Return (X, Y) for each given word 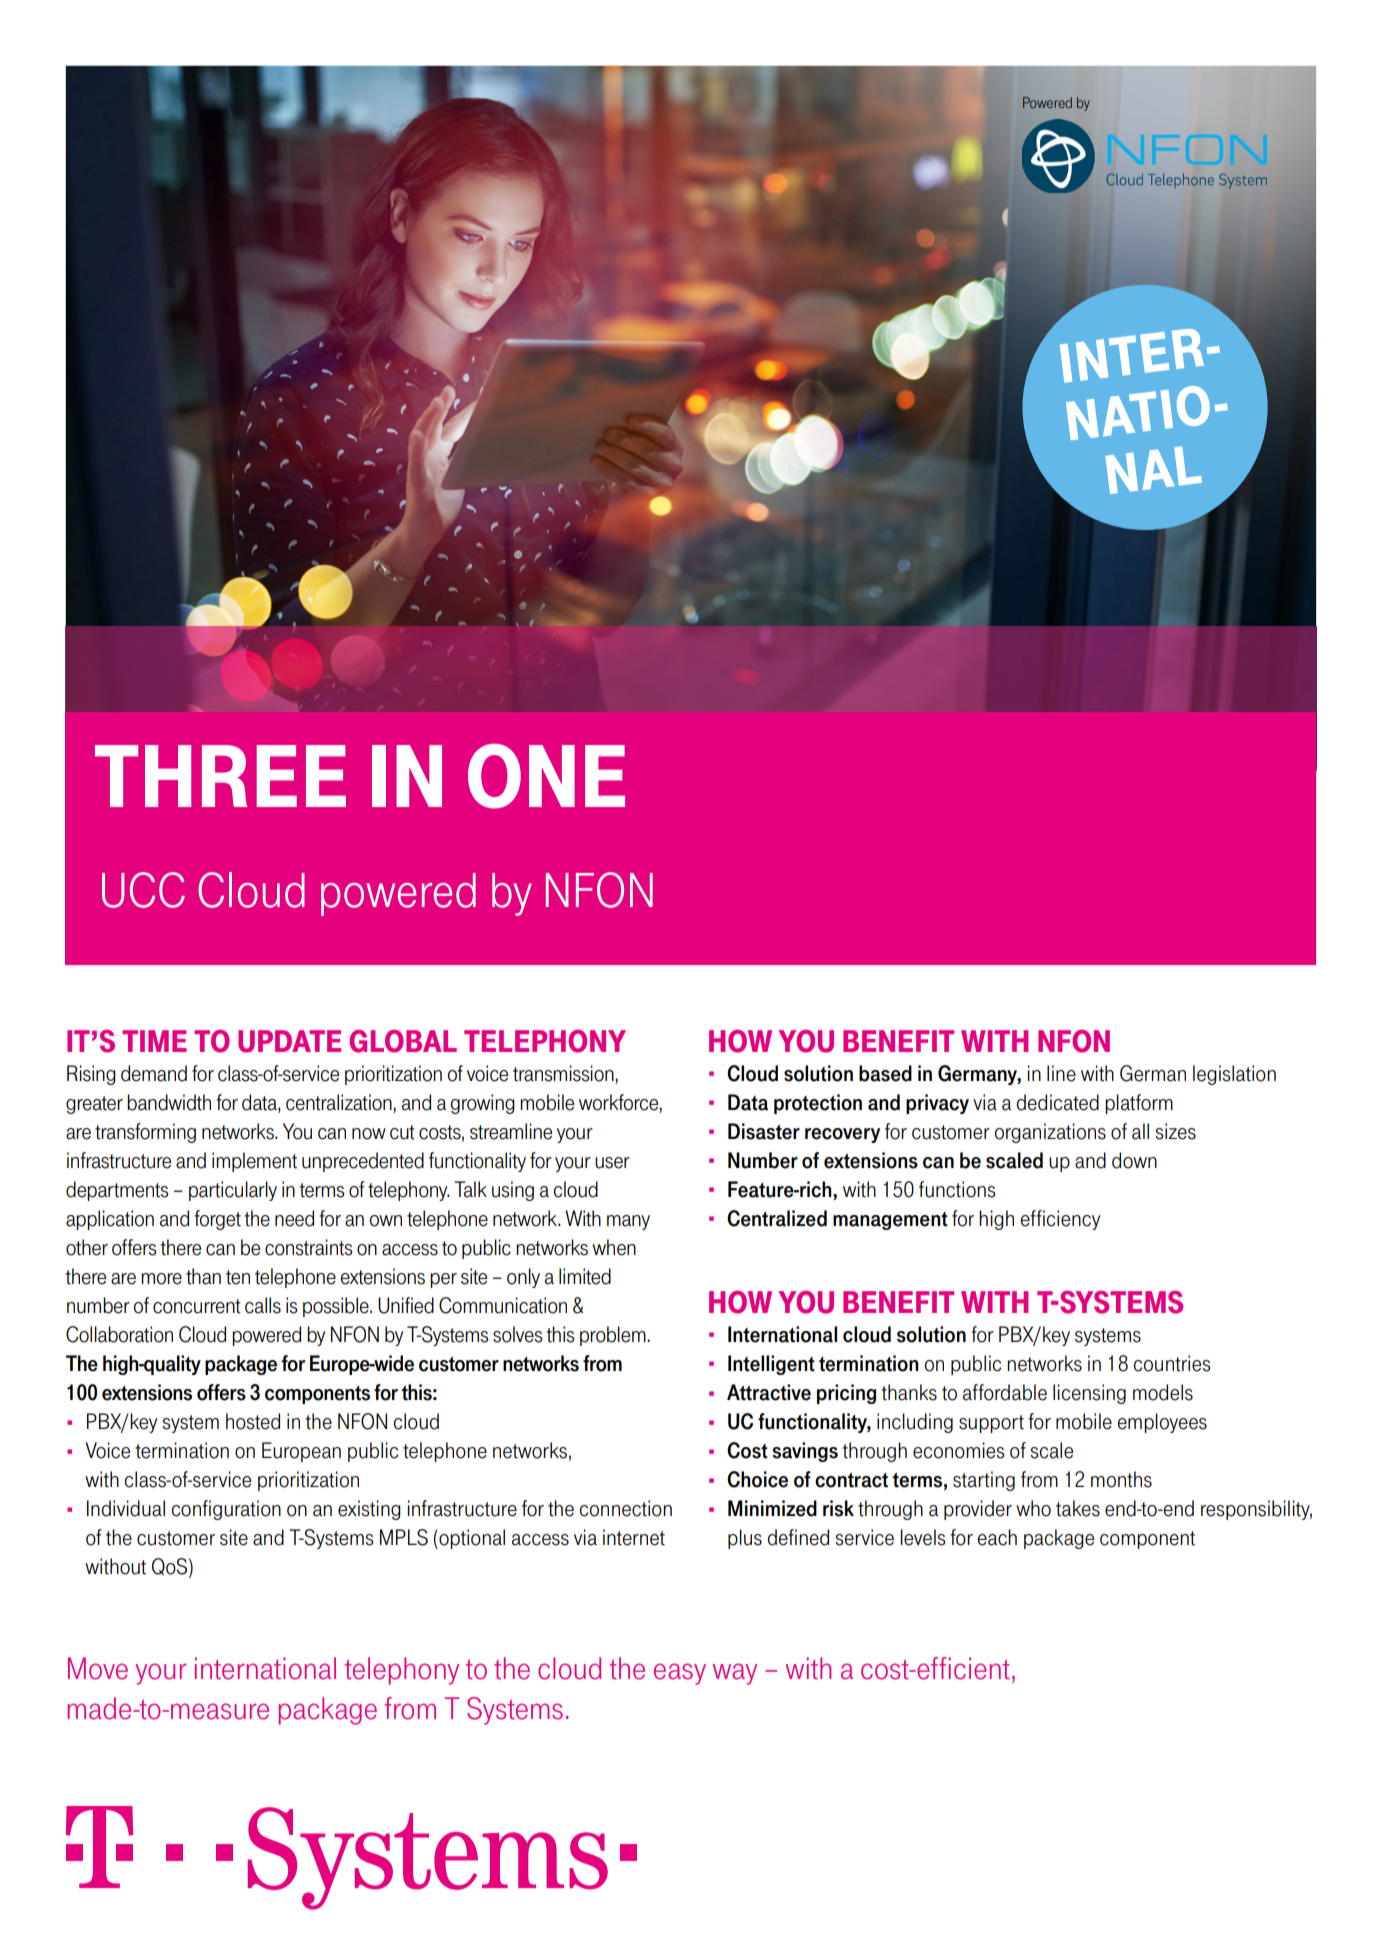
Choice (757, 1479)
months (1121, 1479)
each (997, 1537)
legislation (1234, 1075)
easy (680, 1674)
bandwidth (169, 1102)
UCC (143, 890)
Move (98, 1668)
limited (585, 1276)
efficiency (1060, 1220)
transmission (564, 1074)
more (161, 1279)
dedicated (1057, 1102)
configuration (226, 1510)
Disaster (764, 1131)
